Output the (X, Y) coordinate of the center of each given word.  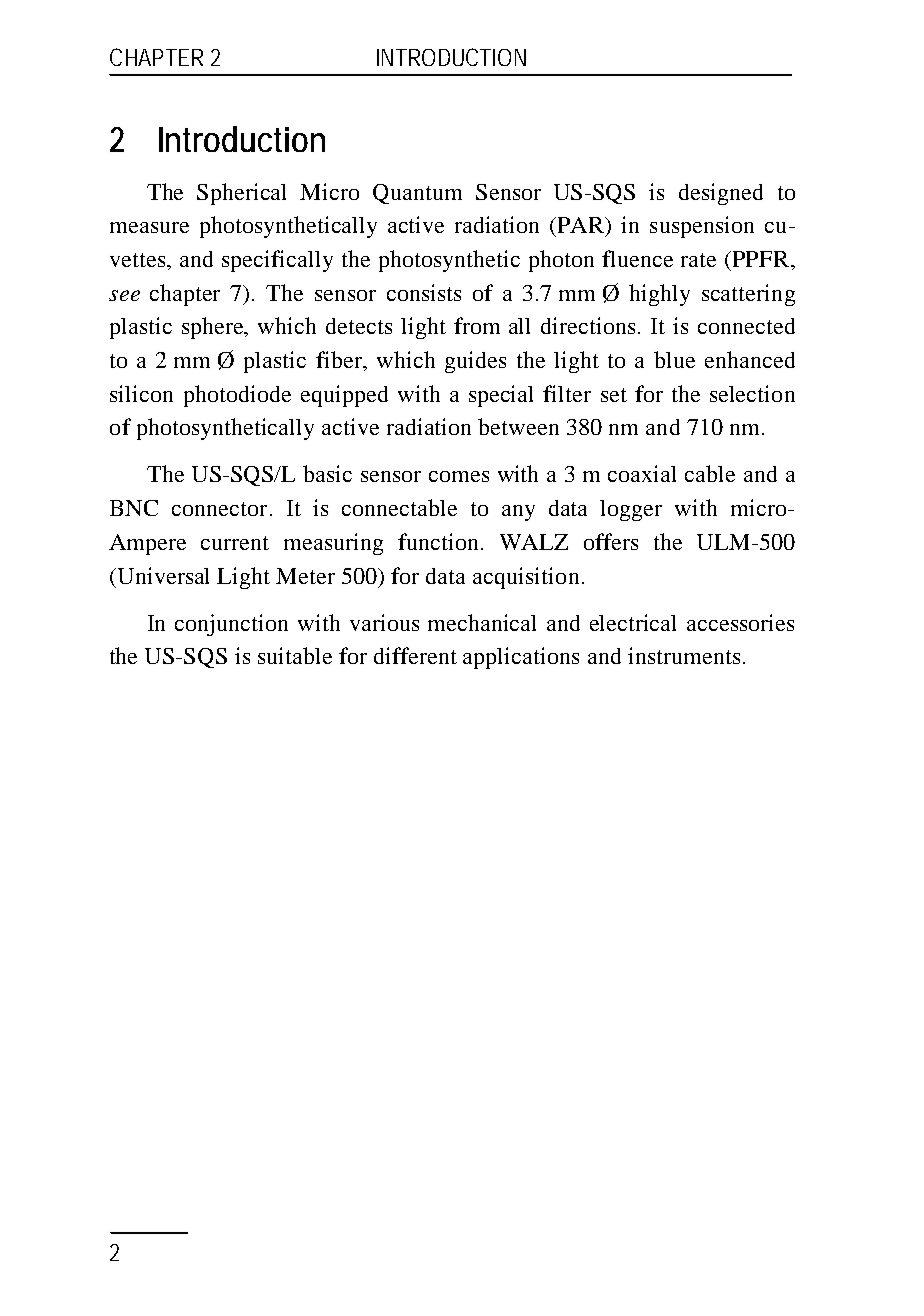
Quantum (417, 194)
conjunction (231, 625)
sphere (214, 328)
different (415, 655)
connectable (399, 507)
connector (219, 509)
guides (475, 362)
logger (631, 510)
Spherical (241, 194)
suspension (702, 227)
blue (674, 359)
